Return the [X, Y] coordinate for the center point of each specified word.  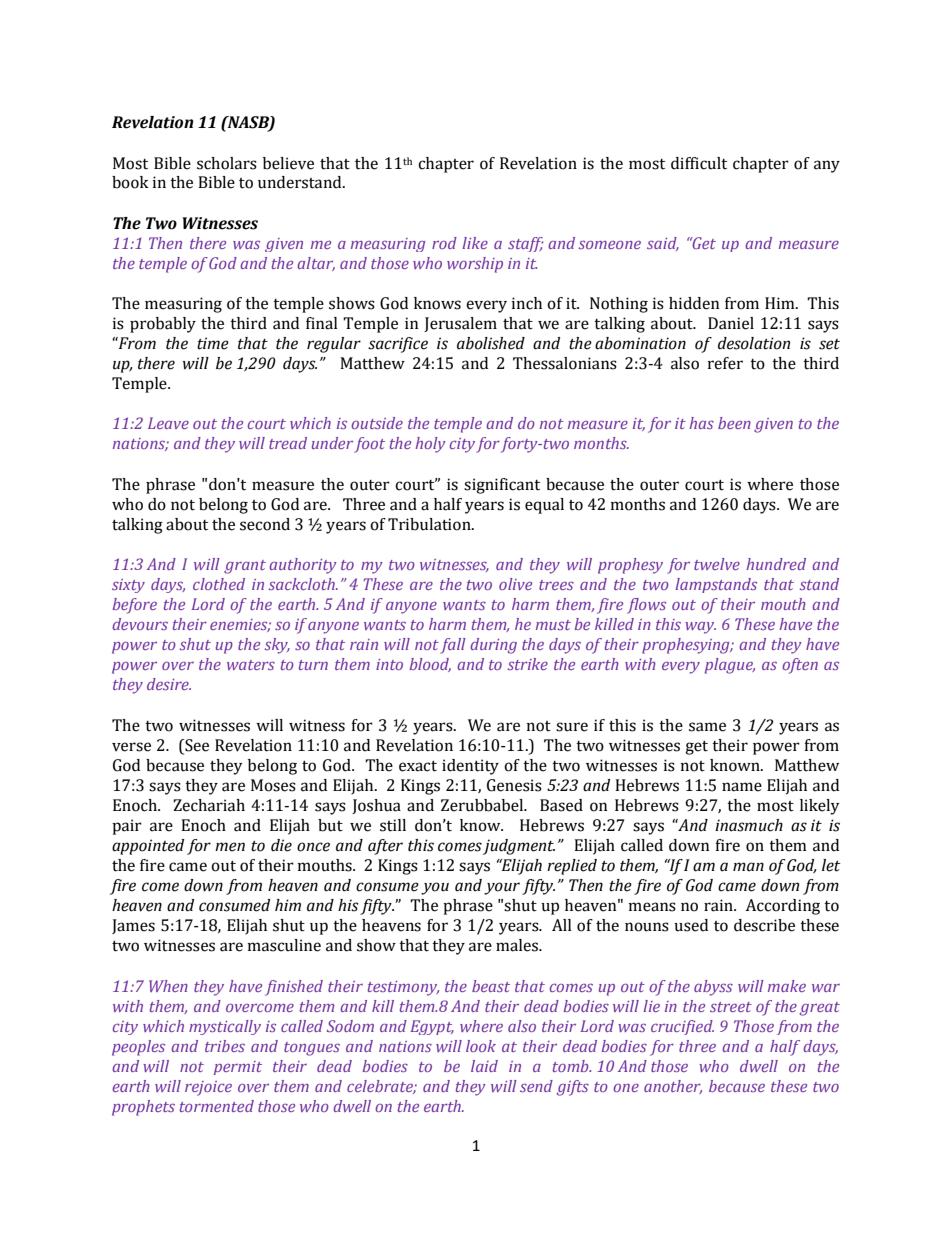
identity [470, 767]
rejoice [208, 1088]
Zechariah [209, 805]
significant [502, 486]
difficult [699, 163]
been [734, 423]
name [742, 787]
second [265, 524]
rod [444, 243]
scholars [227, 163]
